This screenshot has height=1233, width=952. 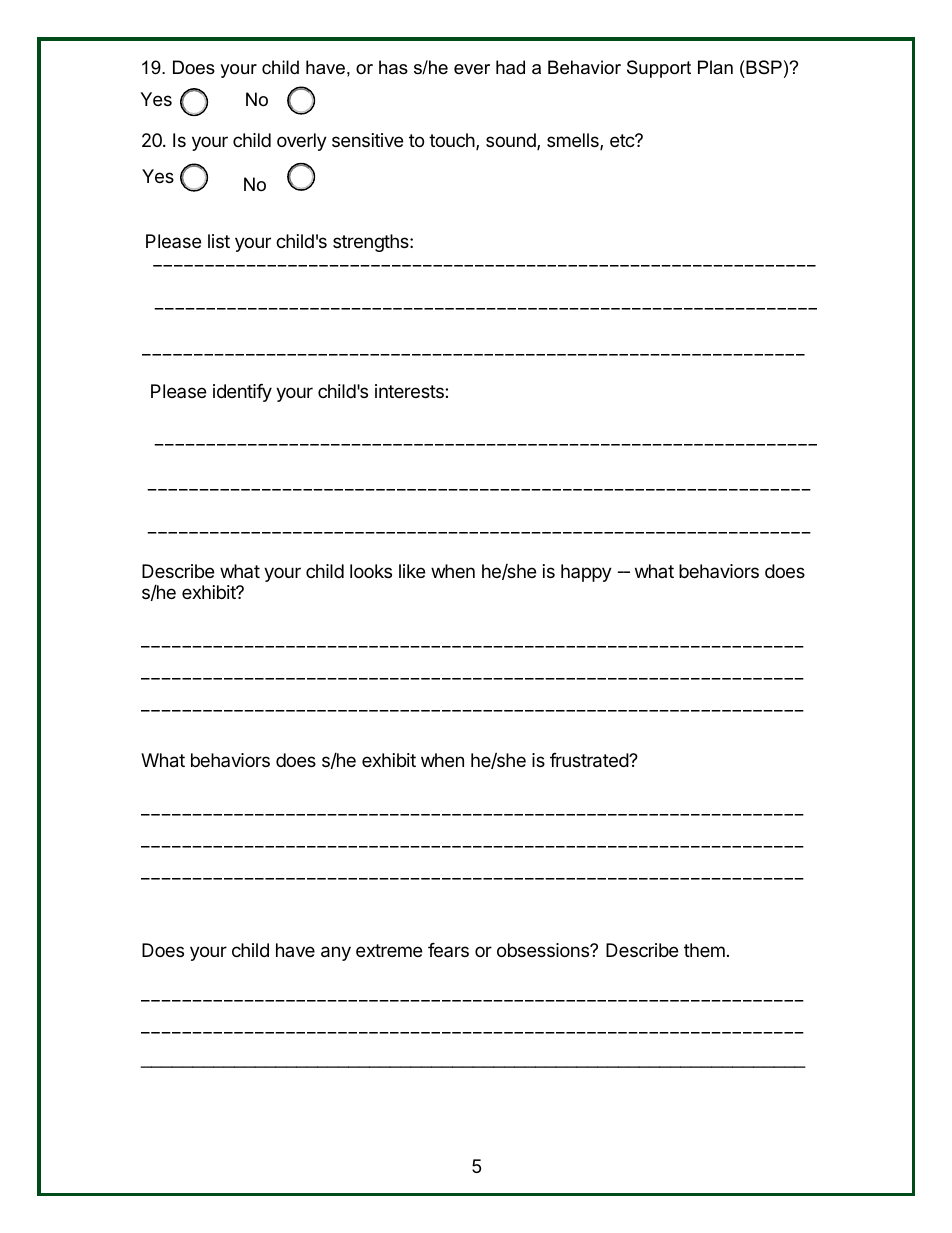 I want to click on looks, so click(x=371, y=571).
